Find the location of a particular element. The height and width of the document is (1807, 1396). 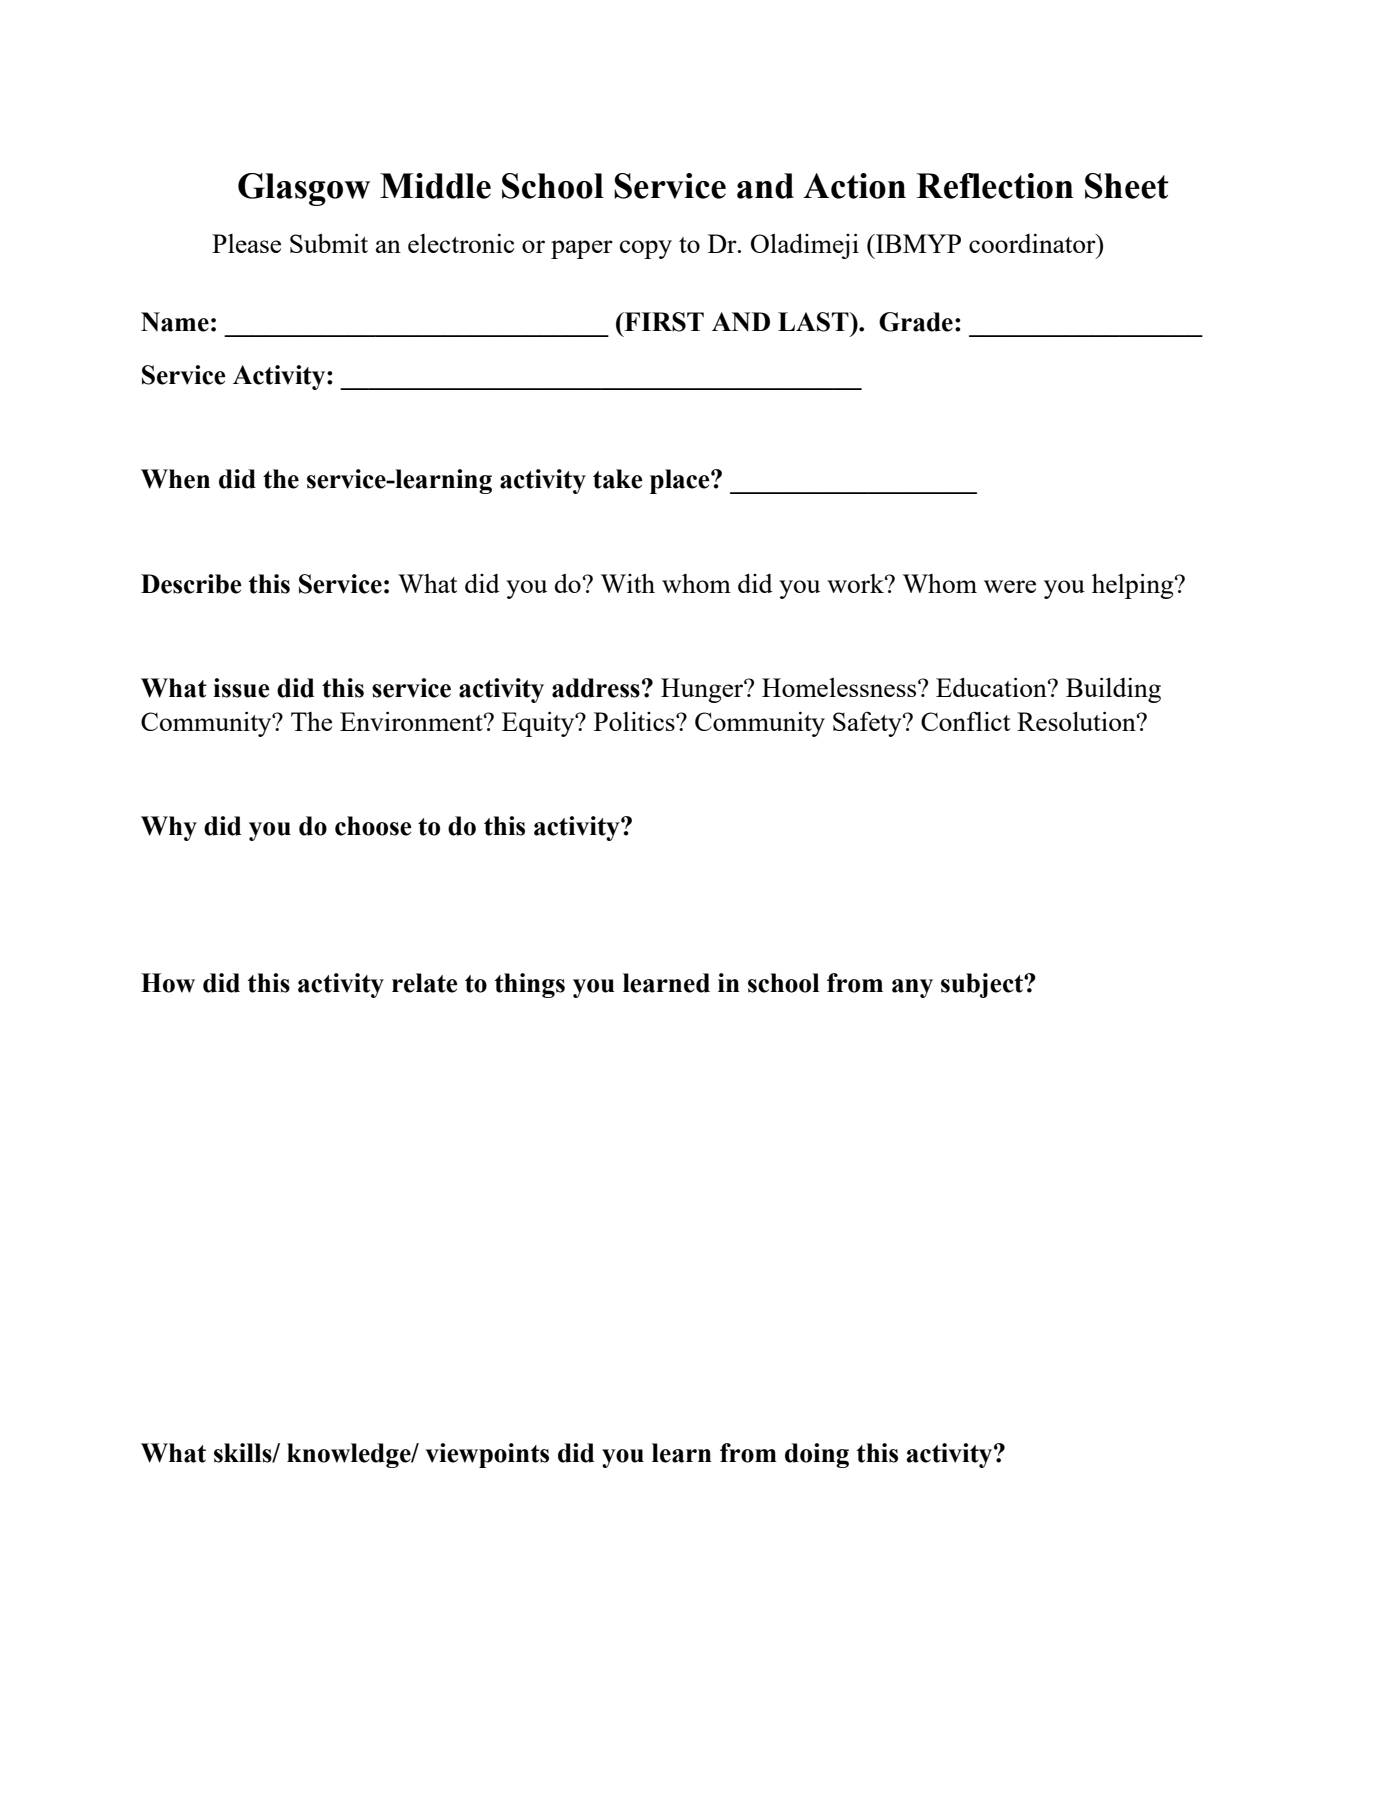

subject is located at coordinates (983, 985).
